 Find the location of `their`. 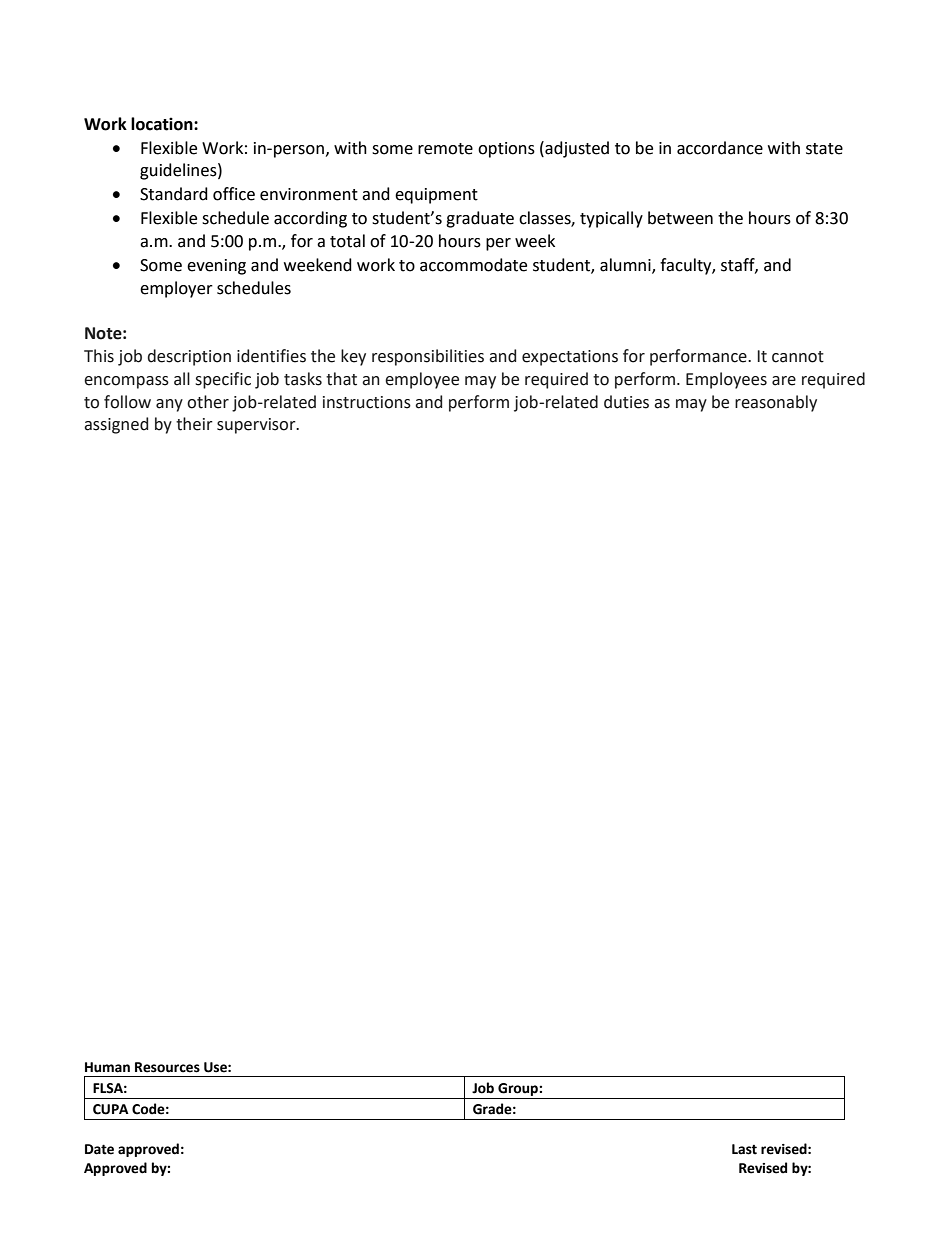

their is located at coordinates (194, 424).
